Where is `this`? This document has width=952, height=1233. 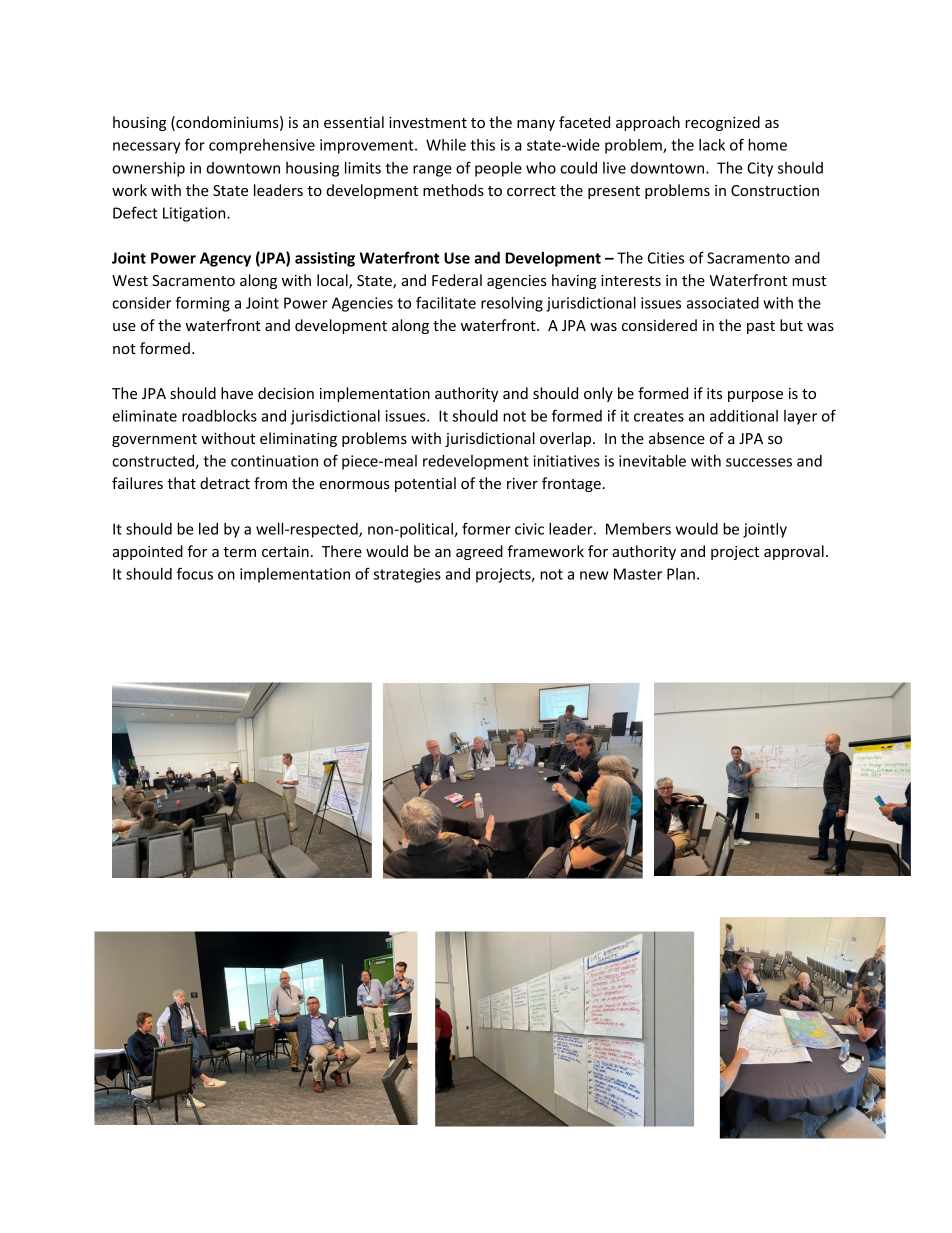 this is located at coordinates (482, 145).
